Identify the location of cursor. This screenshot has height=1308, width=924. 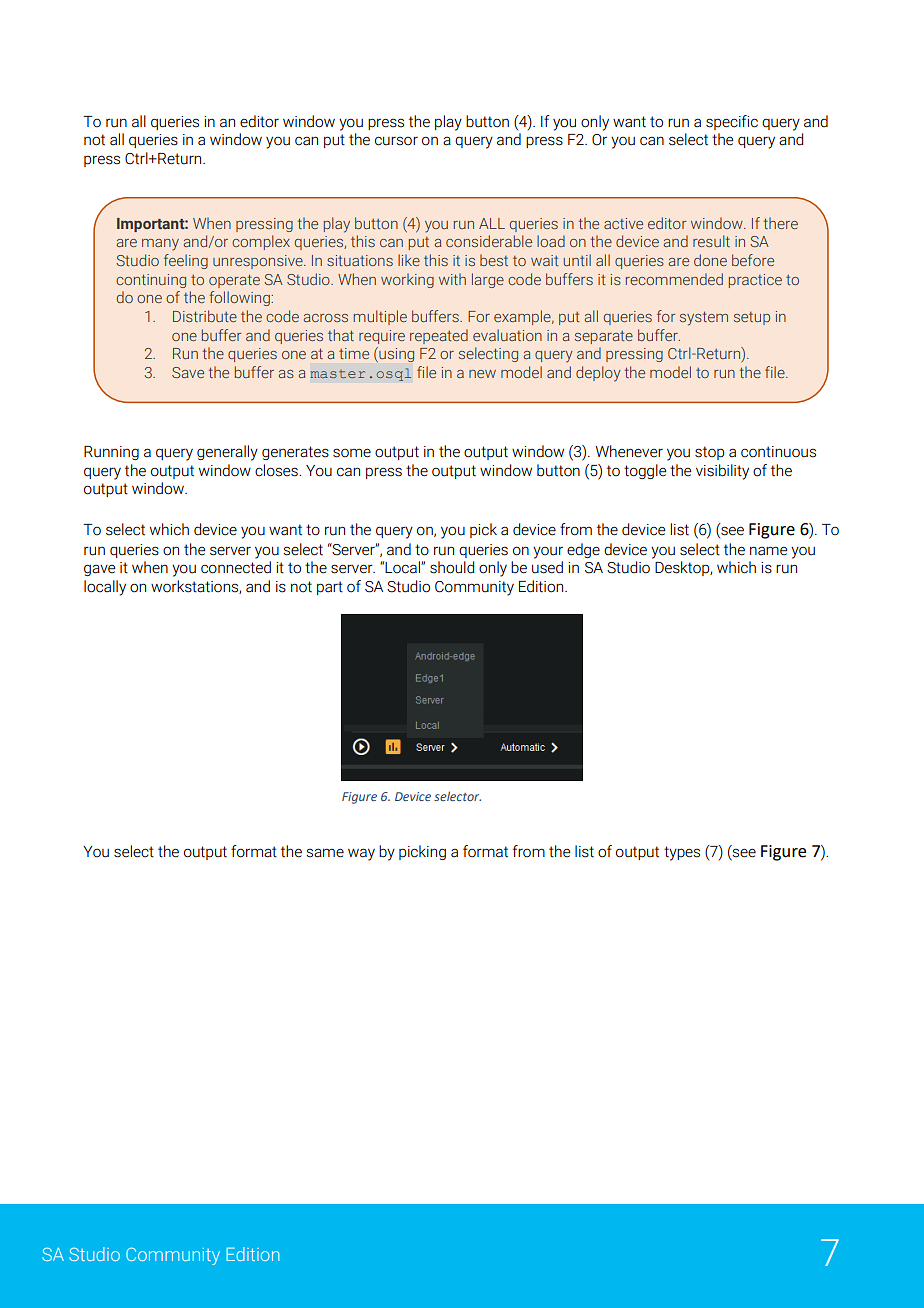
(396, 141).
